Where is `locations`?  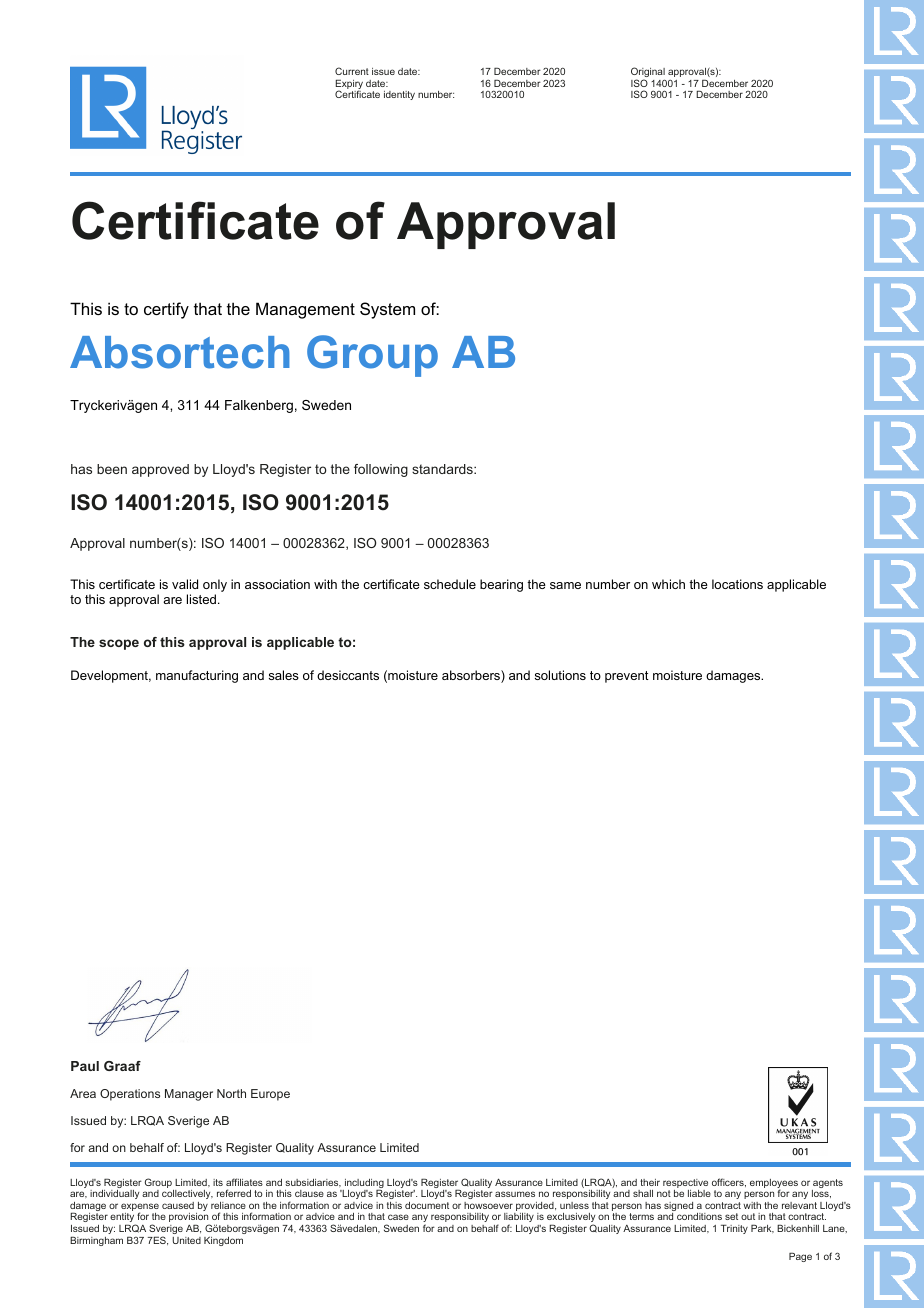 locations is located at coordinates (737, 584).
